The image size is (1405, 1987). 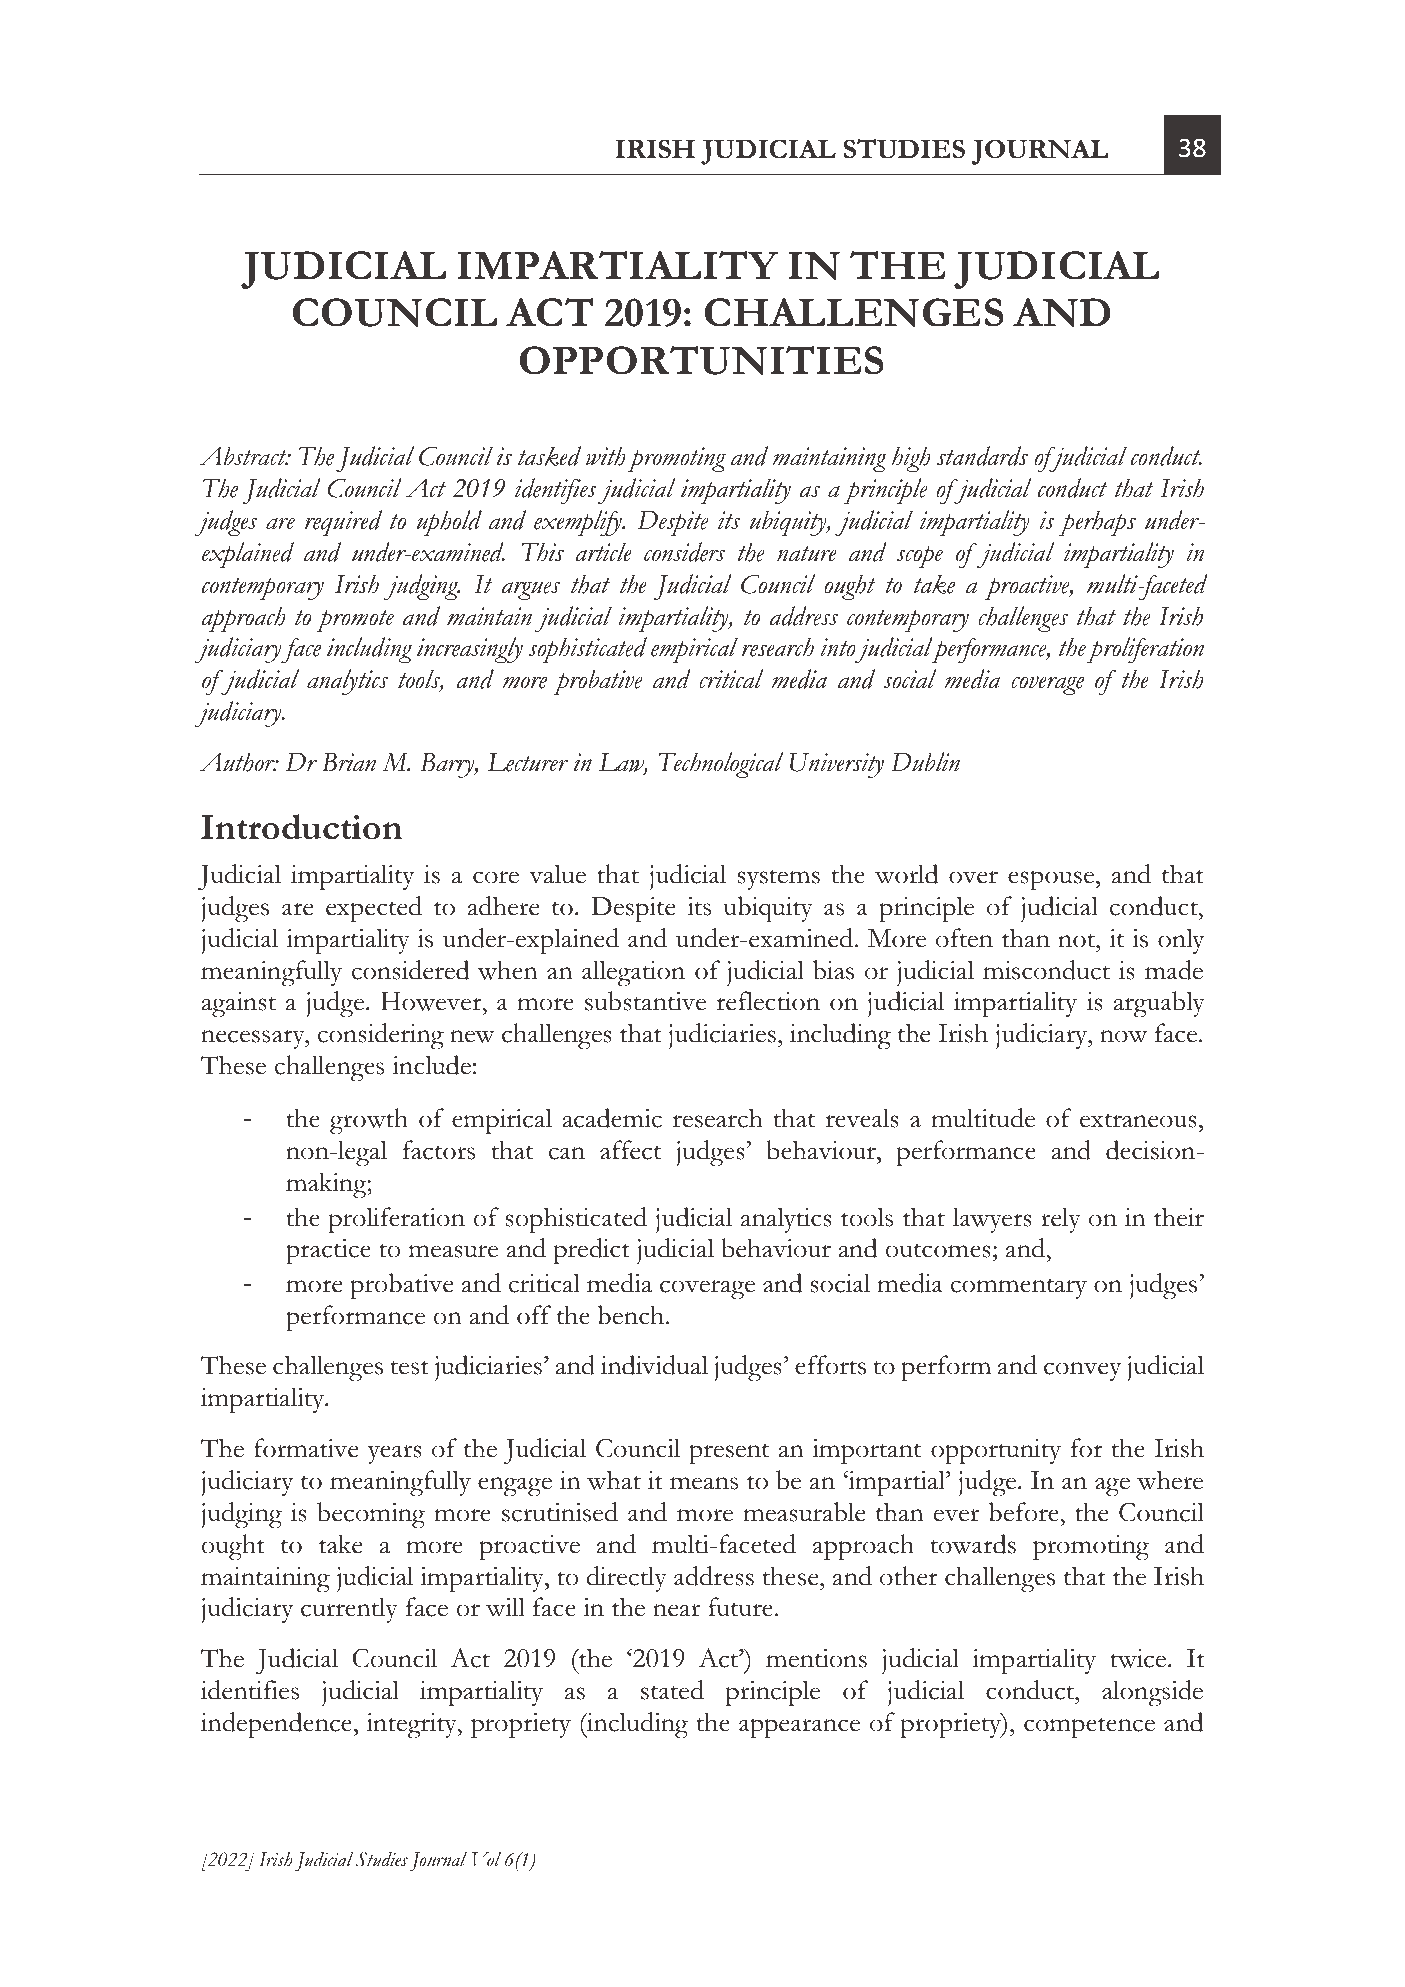 I want to click on appearance, so click(x=799, y=1729).
